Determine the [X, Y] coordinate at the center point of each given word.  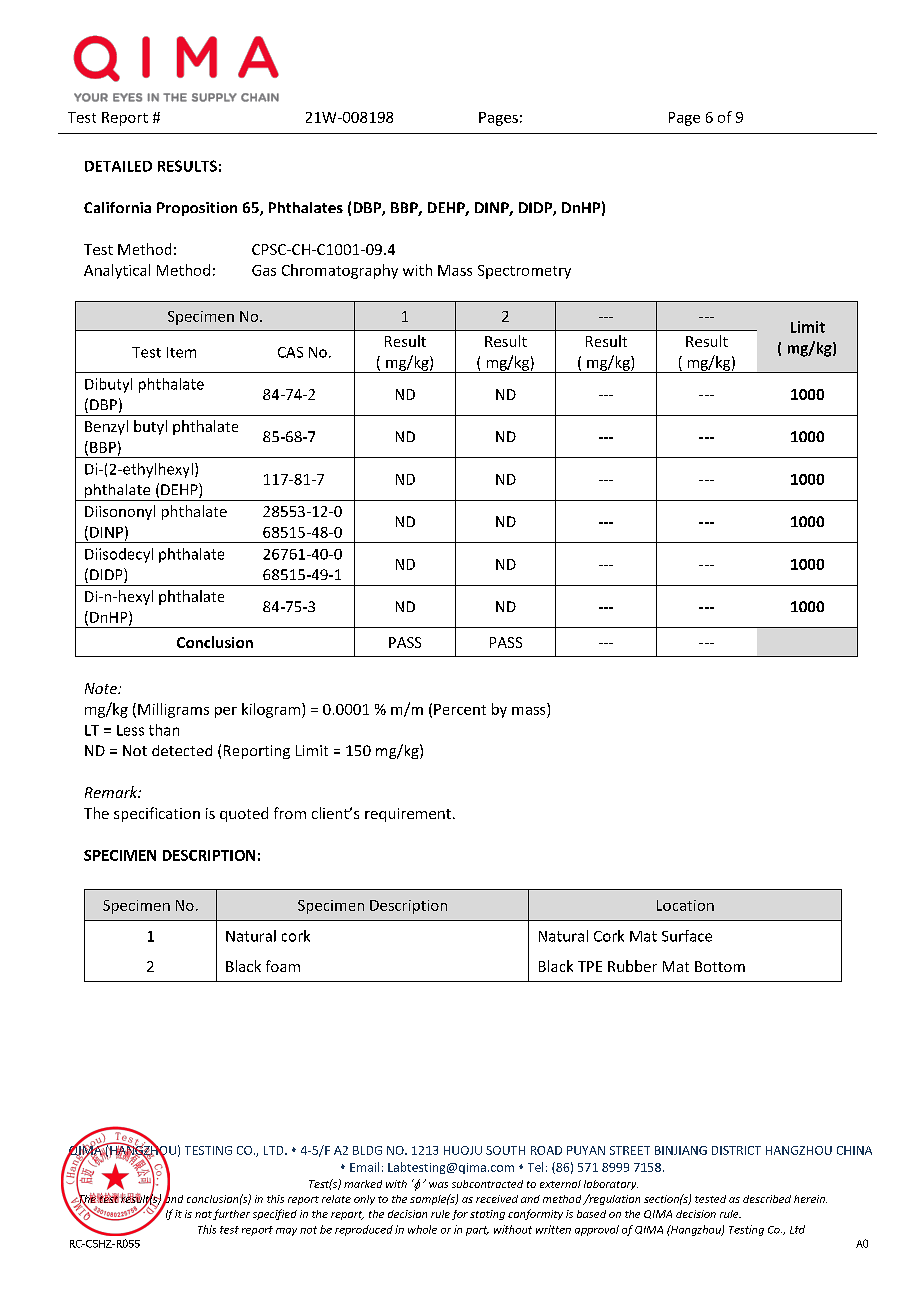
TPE [590, 966]
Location [685, 905]
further [231, 1214]
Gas [264, 270]
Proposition [197, 209]
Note [102, 688]
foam [283, 966]
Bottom [720, 966]
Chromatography [340, 271]
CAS [290, 352]
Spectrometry [524, 272]
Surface [687, 936]
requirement [408, 815]
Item [181, 352]
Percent [460, 709]
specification [157, 814]
